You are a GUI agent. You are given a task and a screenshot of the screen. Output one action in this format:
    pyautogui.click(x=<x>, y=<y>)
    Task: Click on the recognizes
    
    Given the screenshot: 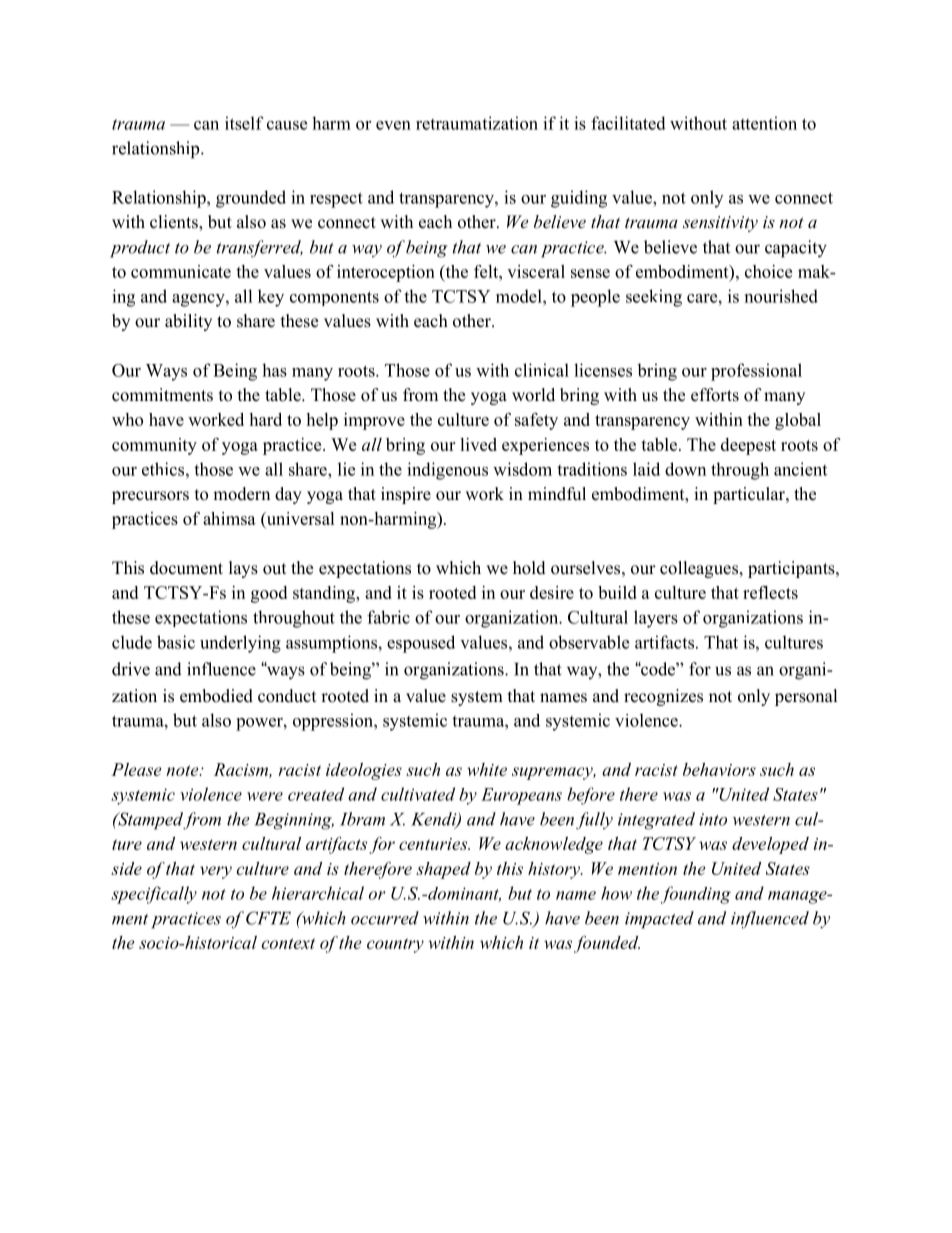 What is the action you would take?
    pyautogui.click(x=663, y=697)
